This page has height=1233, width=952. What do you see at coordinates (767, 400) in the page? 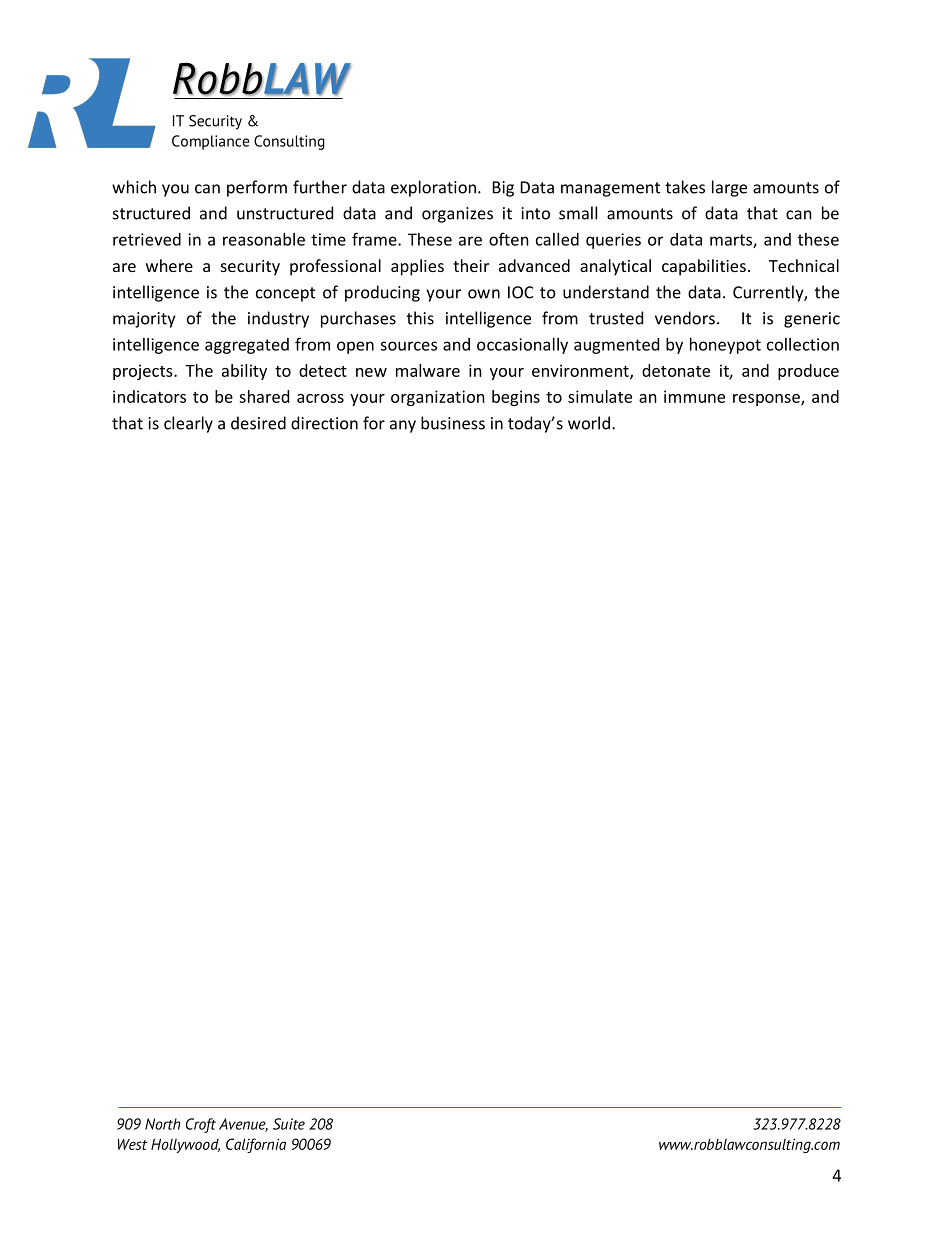
I see `response` at bounding box center [767, 400].
